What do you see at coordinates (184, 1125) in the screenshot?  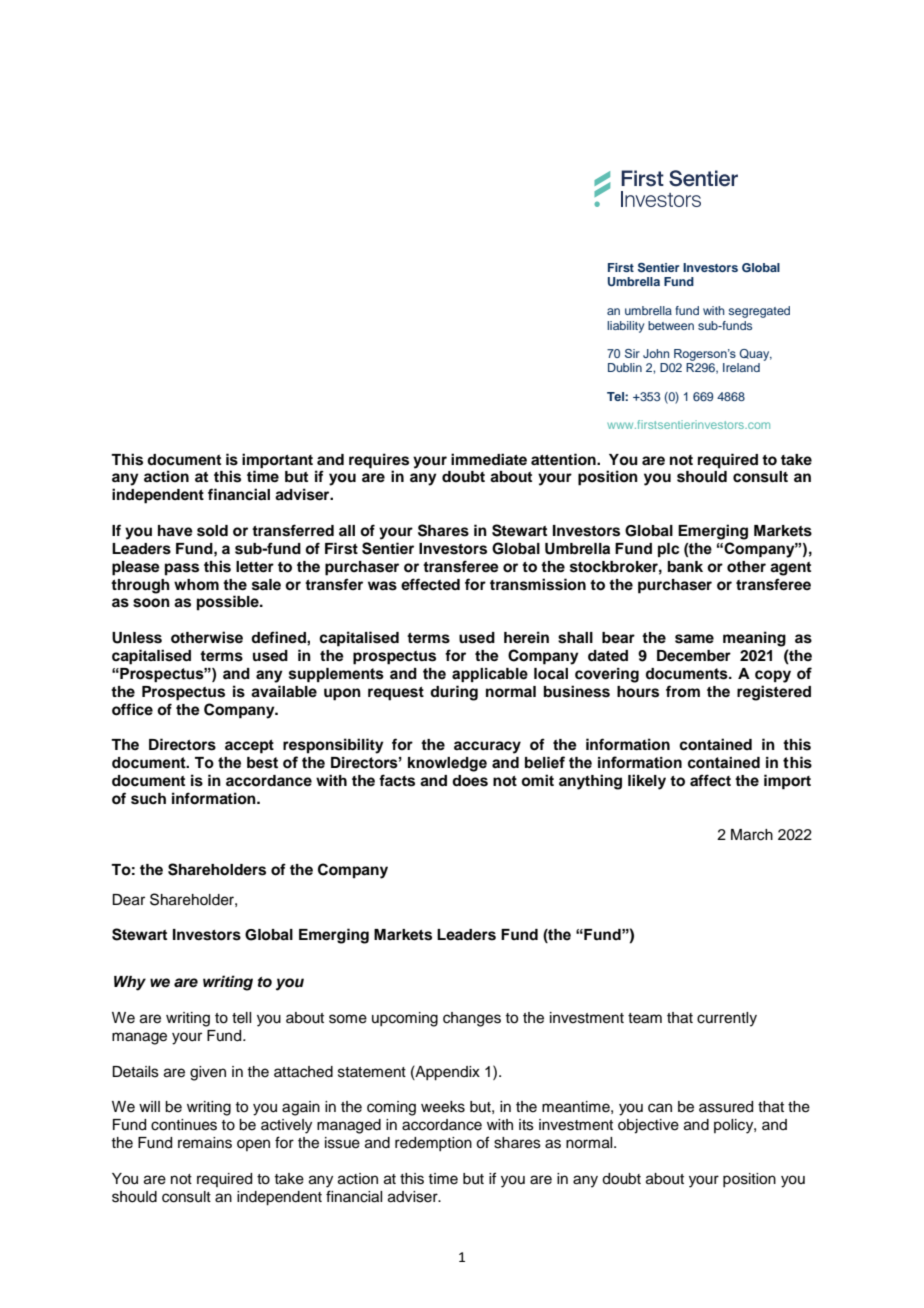 I see `continues` at bounding box center [184, 1125].
